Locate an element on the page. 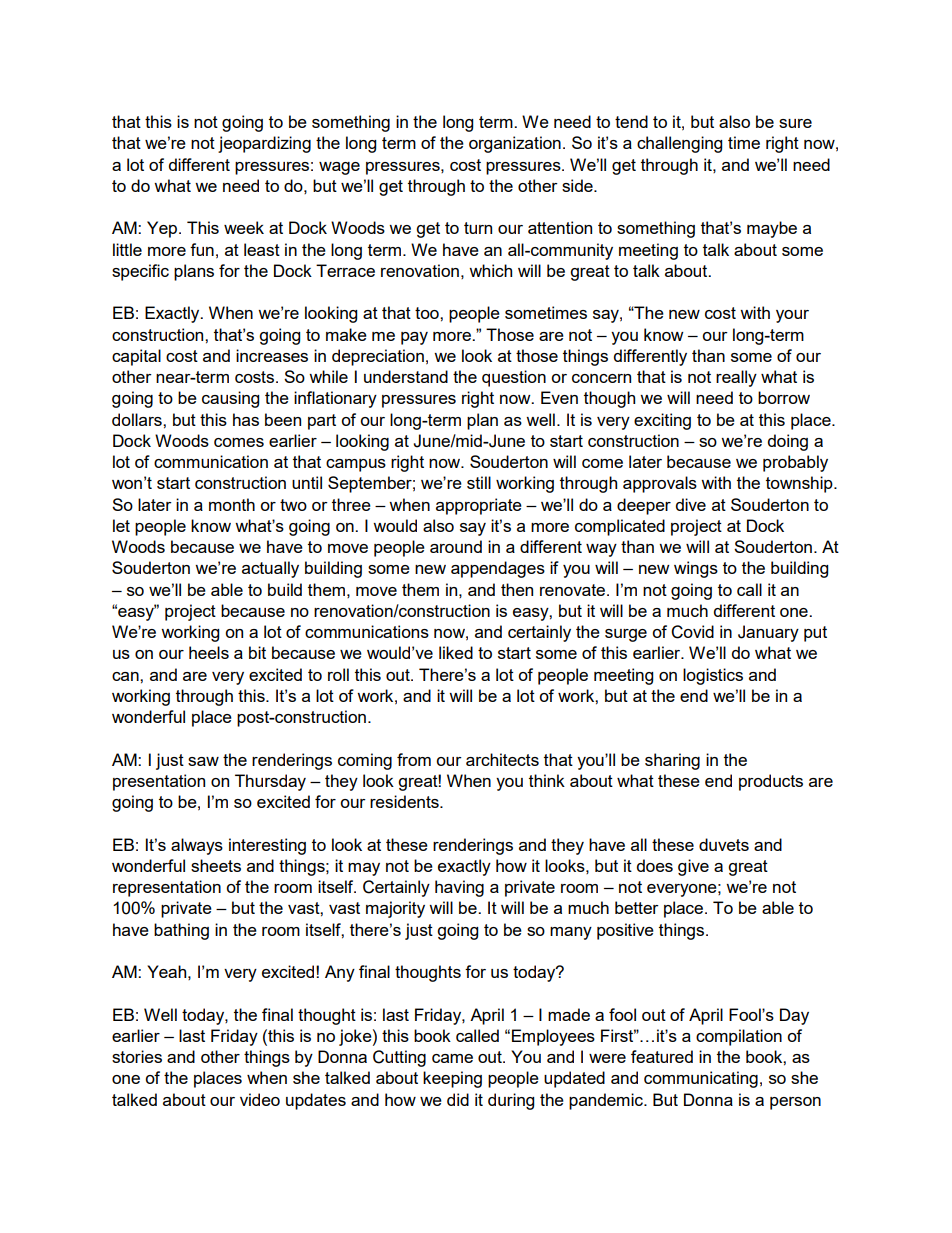  having is located at coordinates (459, 888).
